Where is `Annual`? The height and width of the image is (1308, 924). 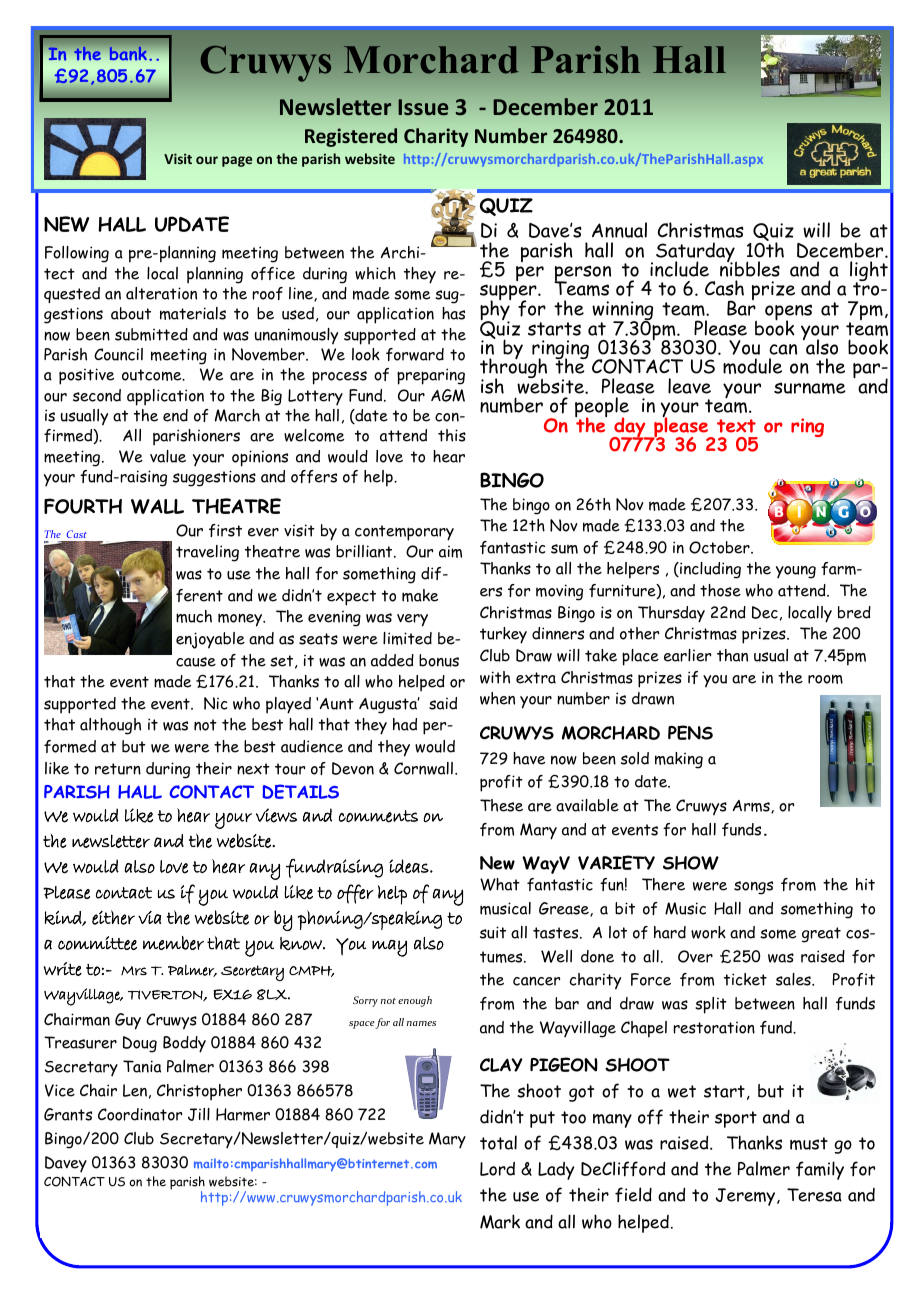 Annual is located at coordinates (619, 230).
